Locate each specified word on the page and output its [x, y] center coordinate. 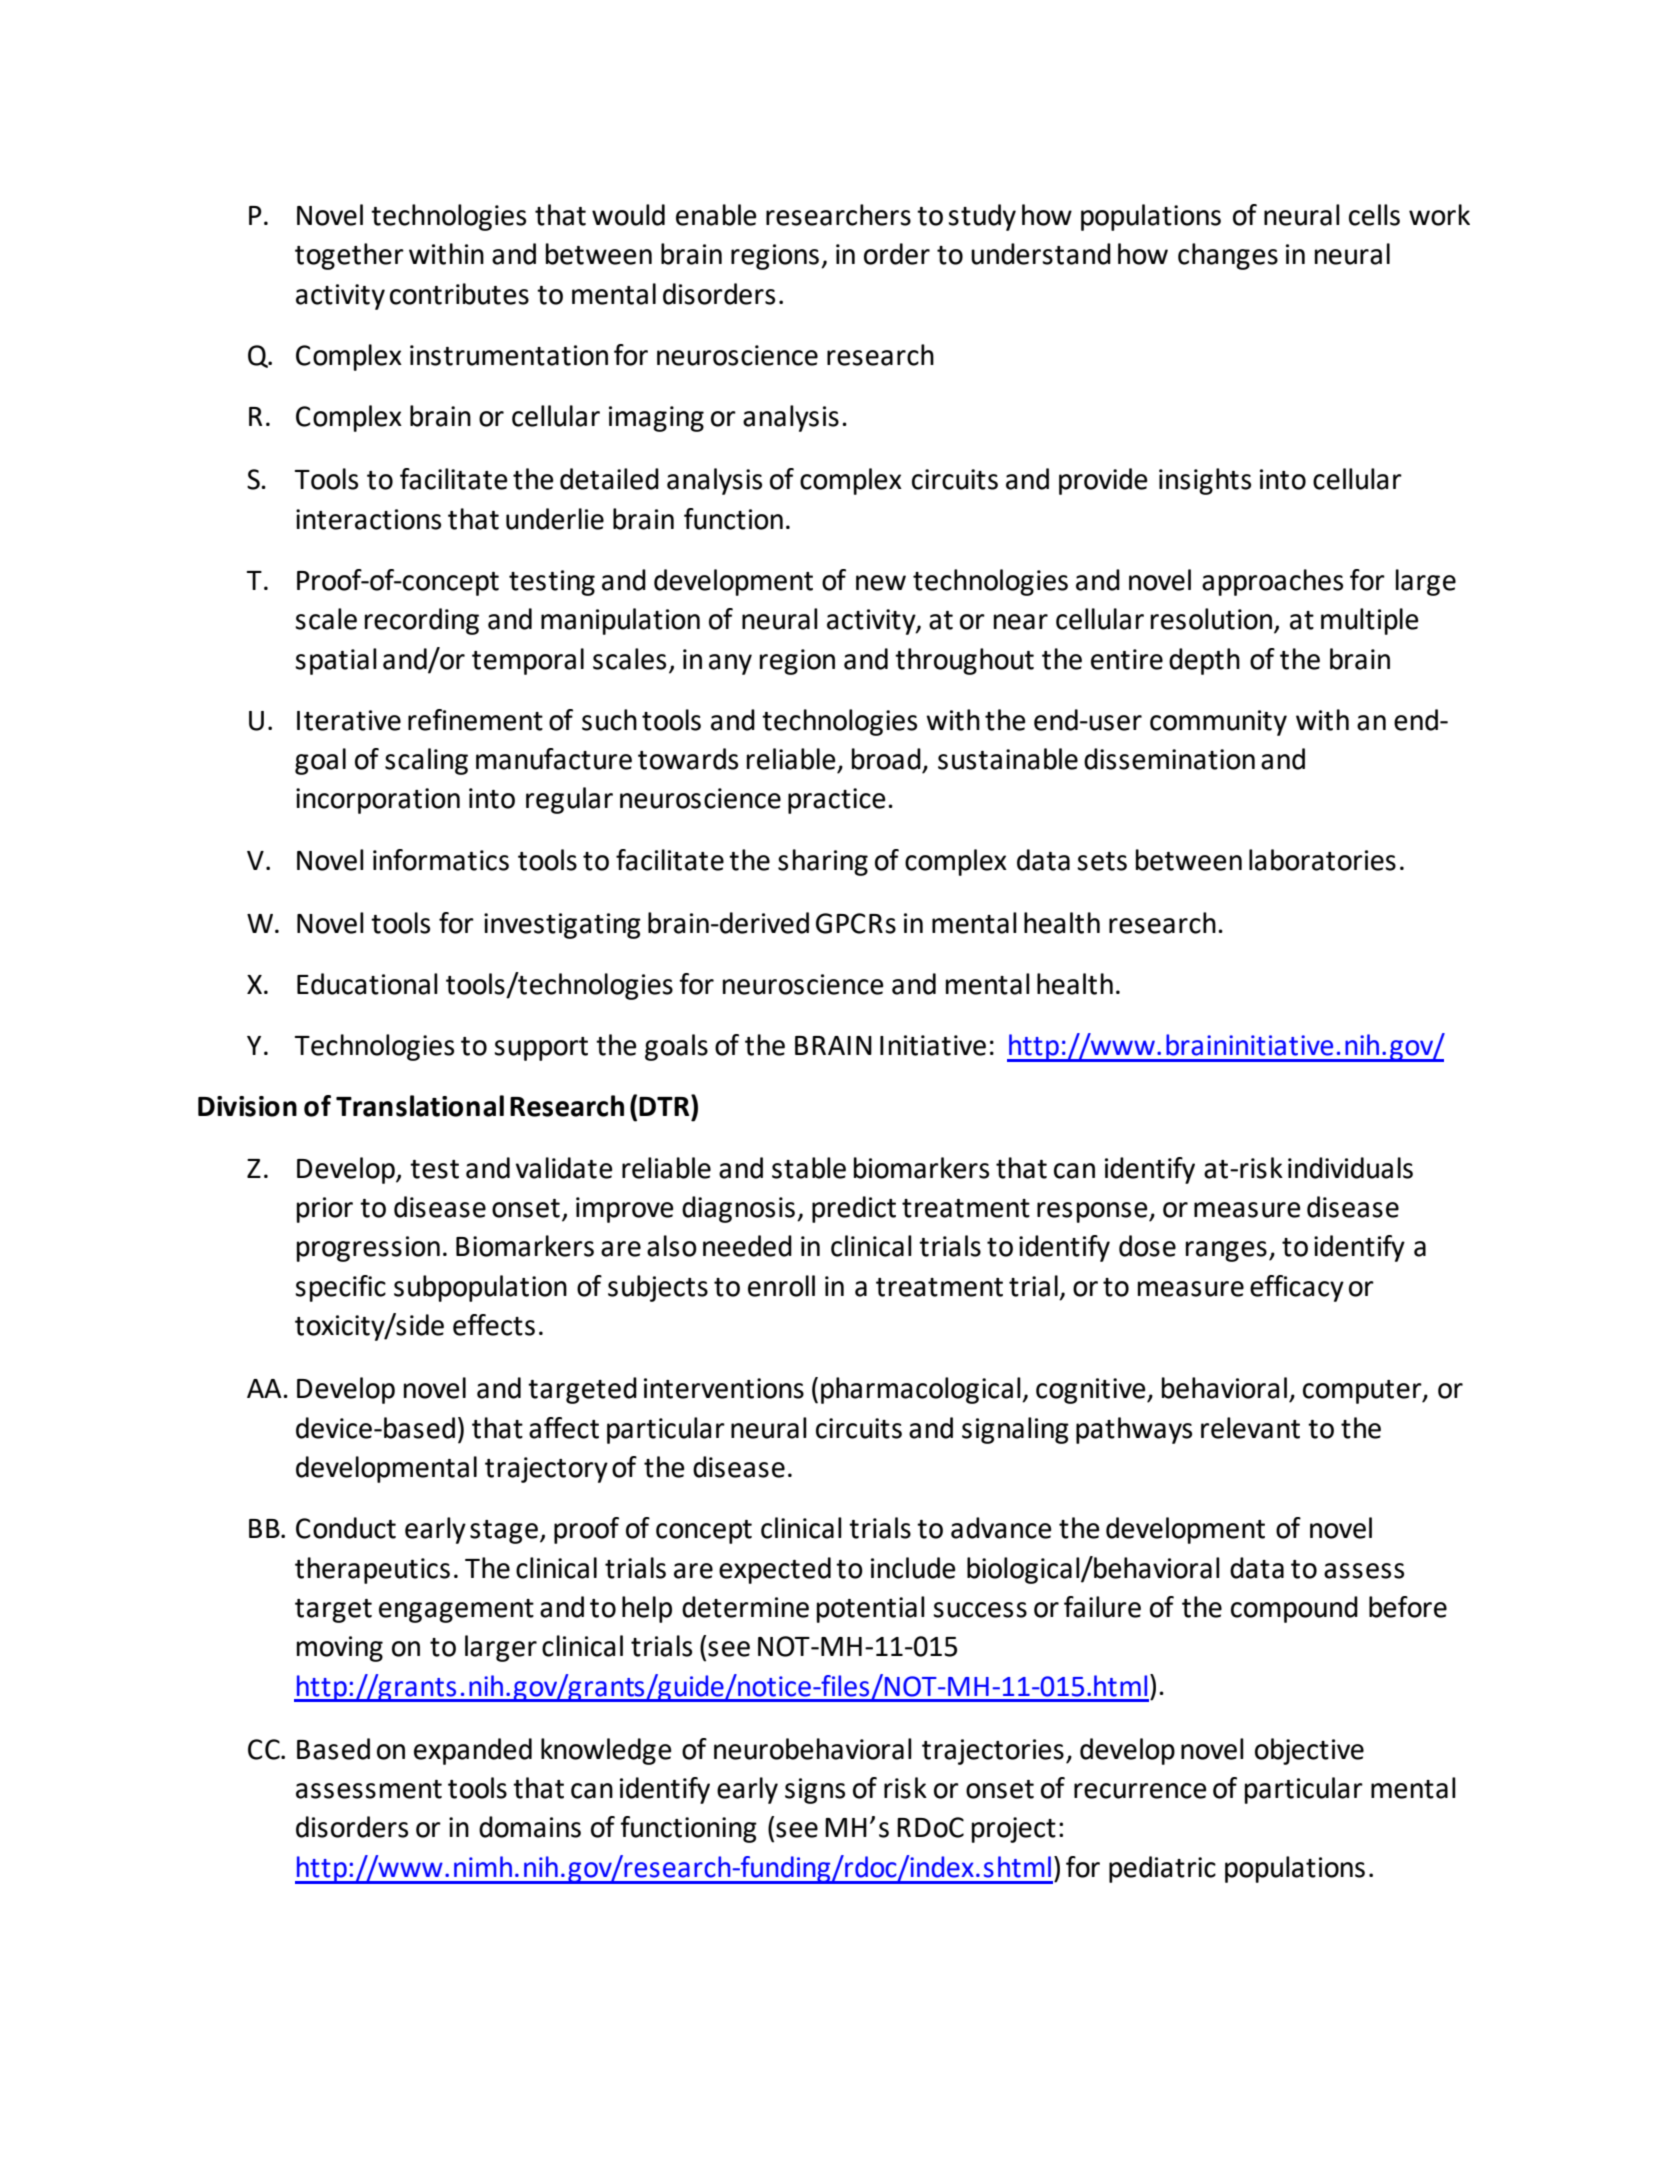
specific [340, 1288]
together [349, 256]
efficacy [1297, 1288]
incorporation [378, 801]
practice [837, 801]
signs [815, 1791]
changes [1228, 256]
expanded [473, 1751]
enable [716, 215]
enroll [781, 1286]
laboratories [1322, 860]
